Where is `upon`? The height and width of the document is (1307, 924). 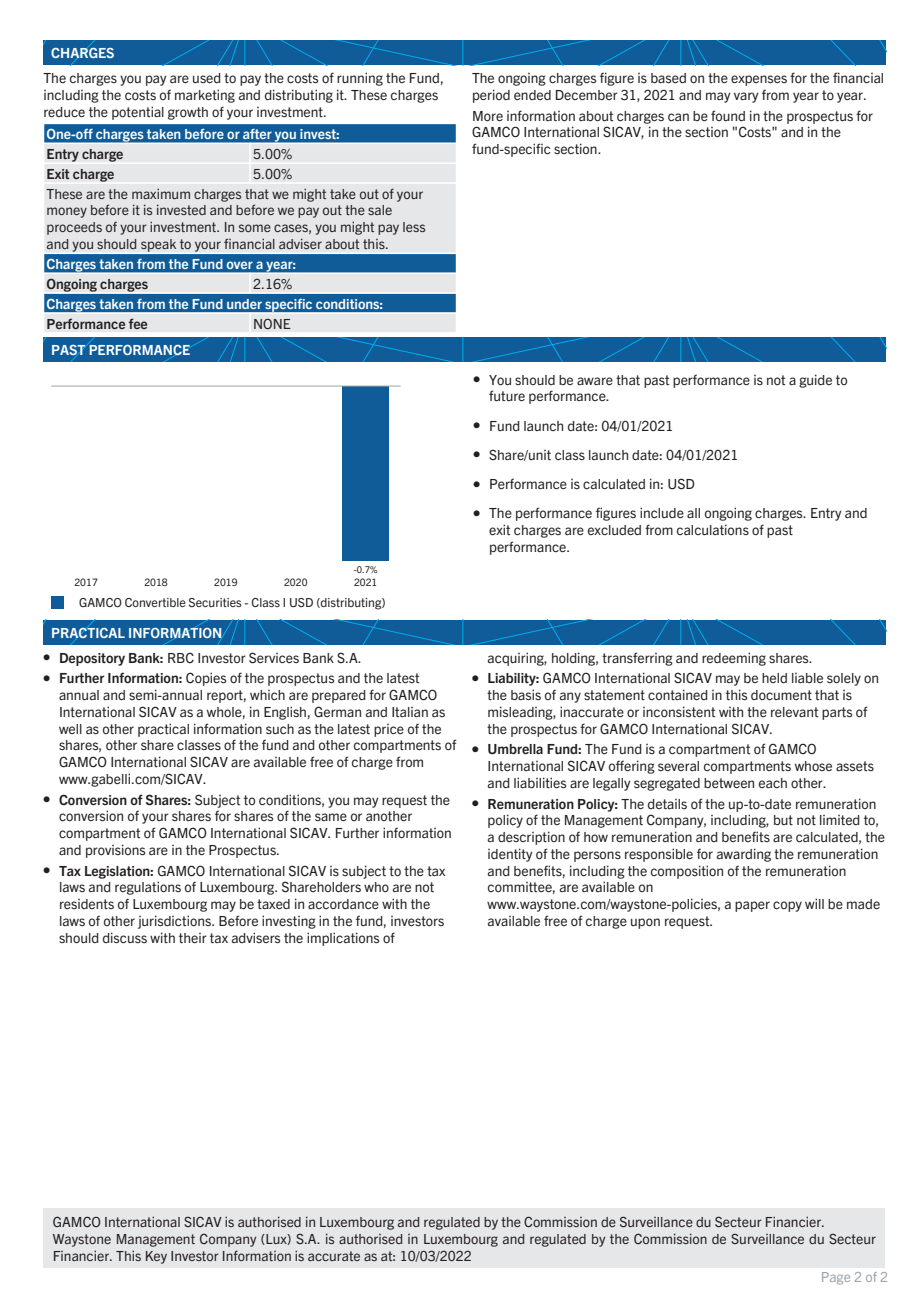 upon is located at coordinates (645, 923).
